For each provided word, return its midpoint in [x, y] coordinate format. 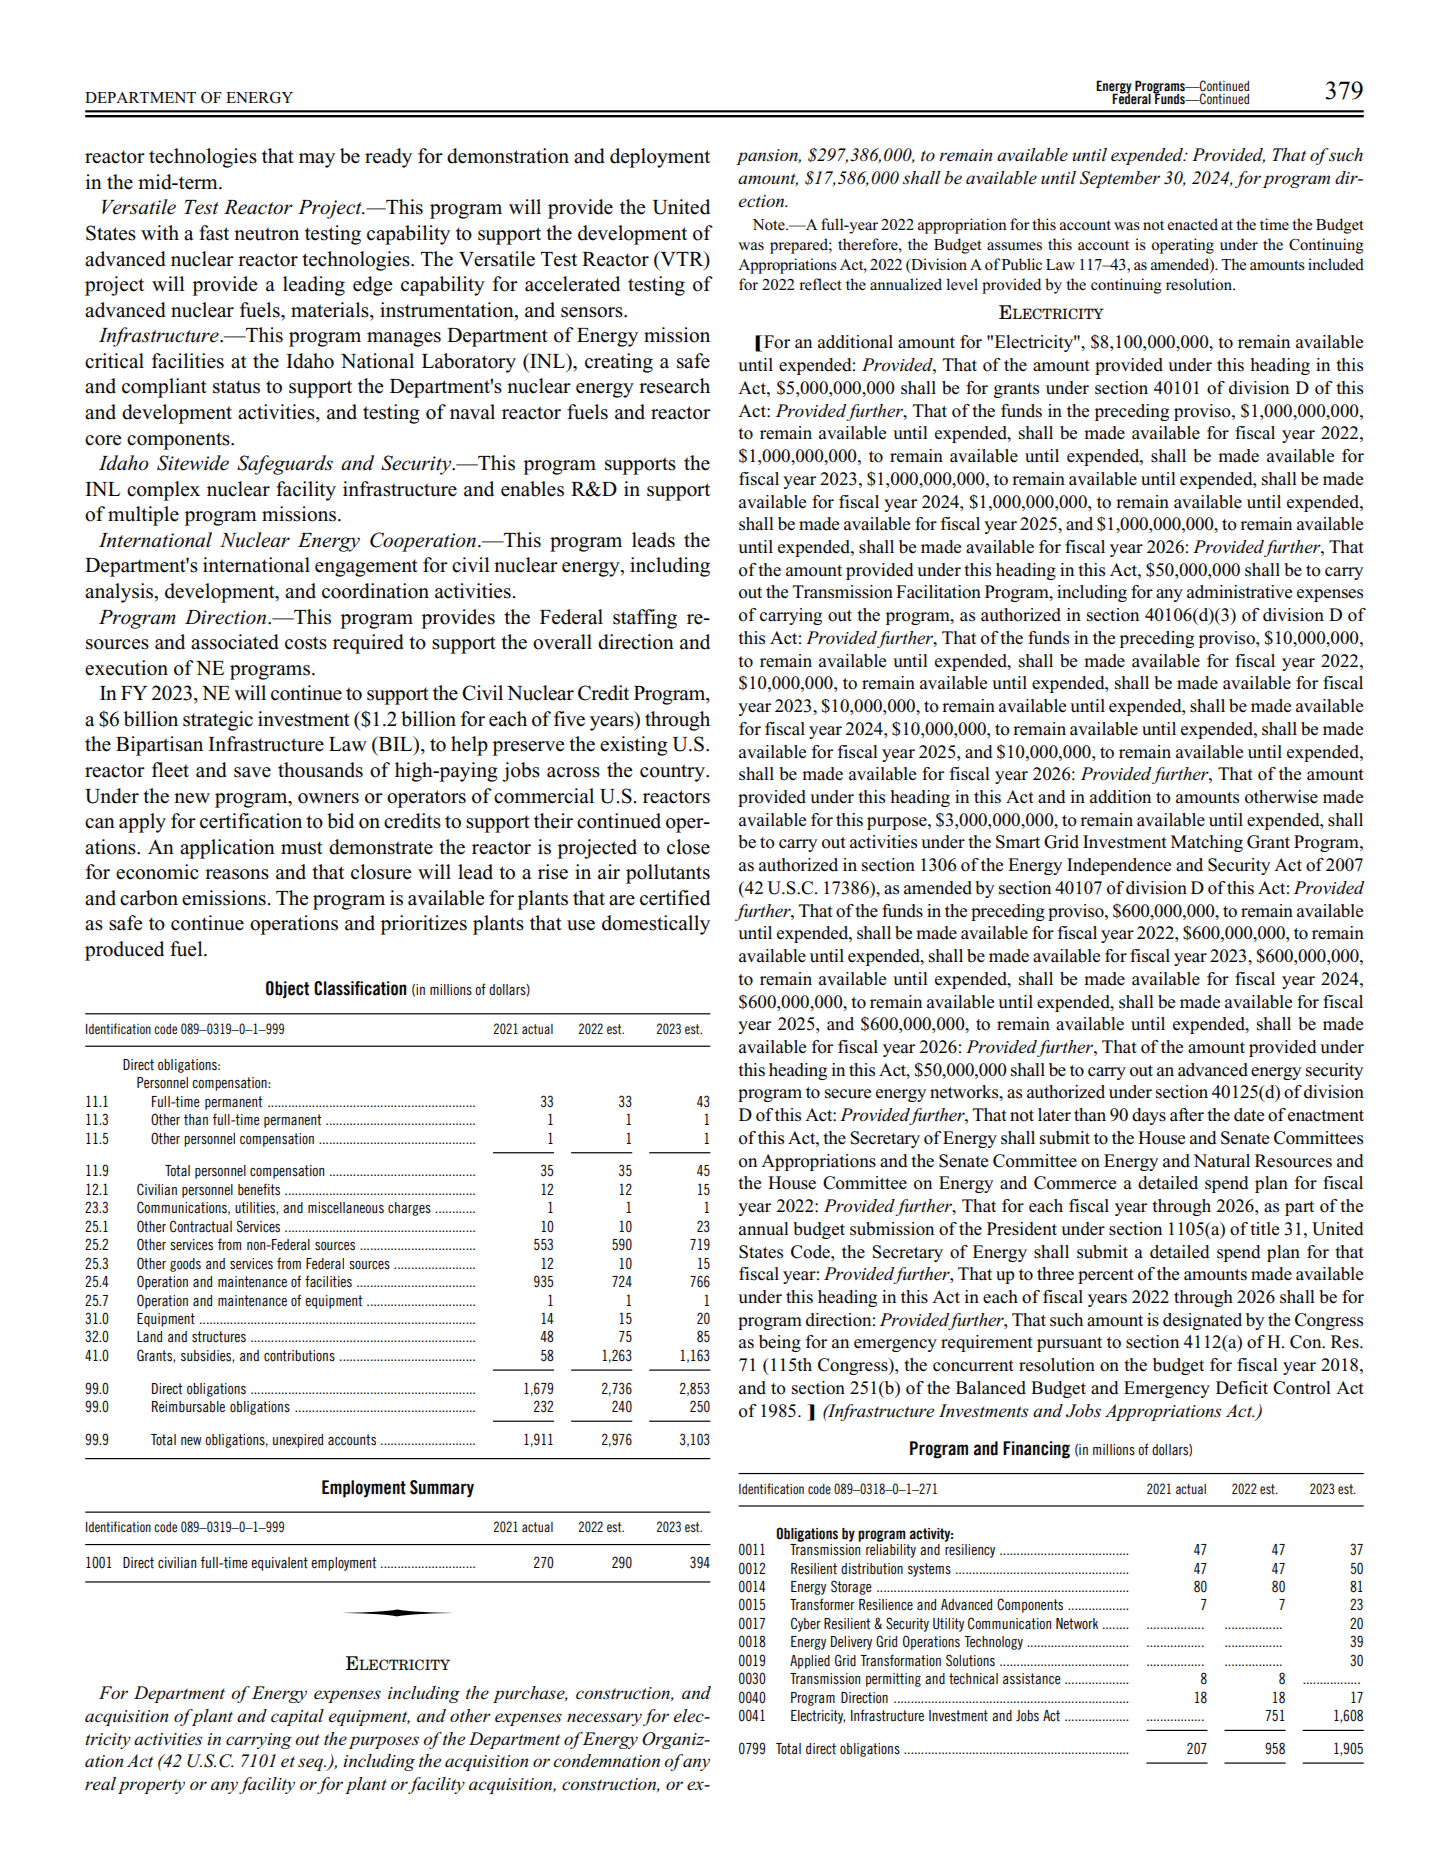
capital [297, 1717]
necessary [604, 1719]
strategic [218, 721]
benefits [259, 1189]
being [780, 1343]
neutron [266, 234]
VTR [682, 258]
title [1264, 1229]
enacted [1192, 224]
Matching [1207, 843]
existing [634, 746]
